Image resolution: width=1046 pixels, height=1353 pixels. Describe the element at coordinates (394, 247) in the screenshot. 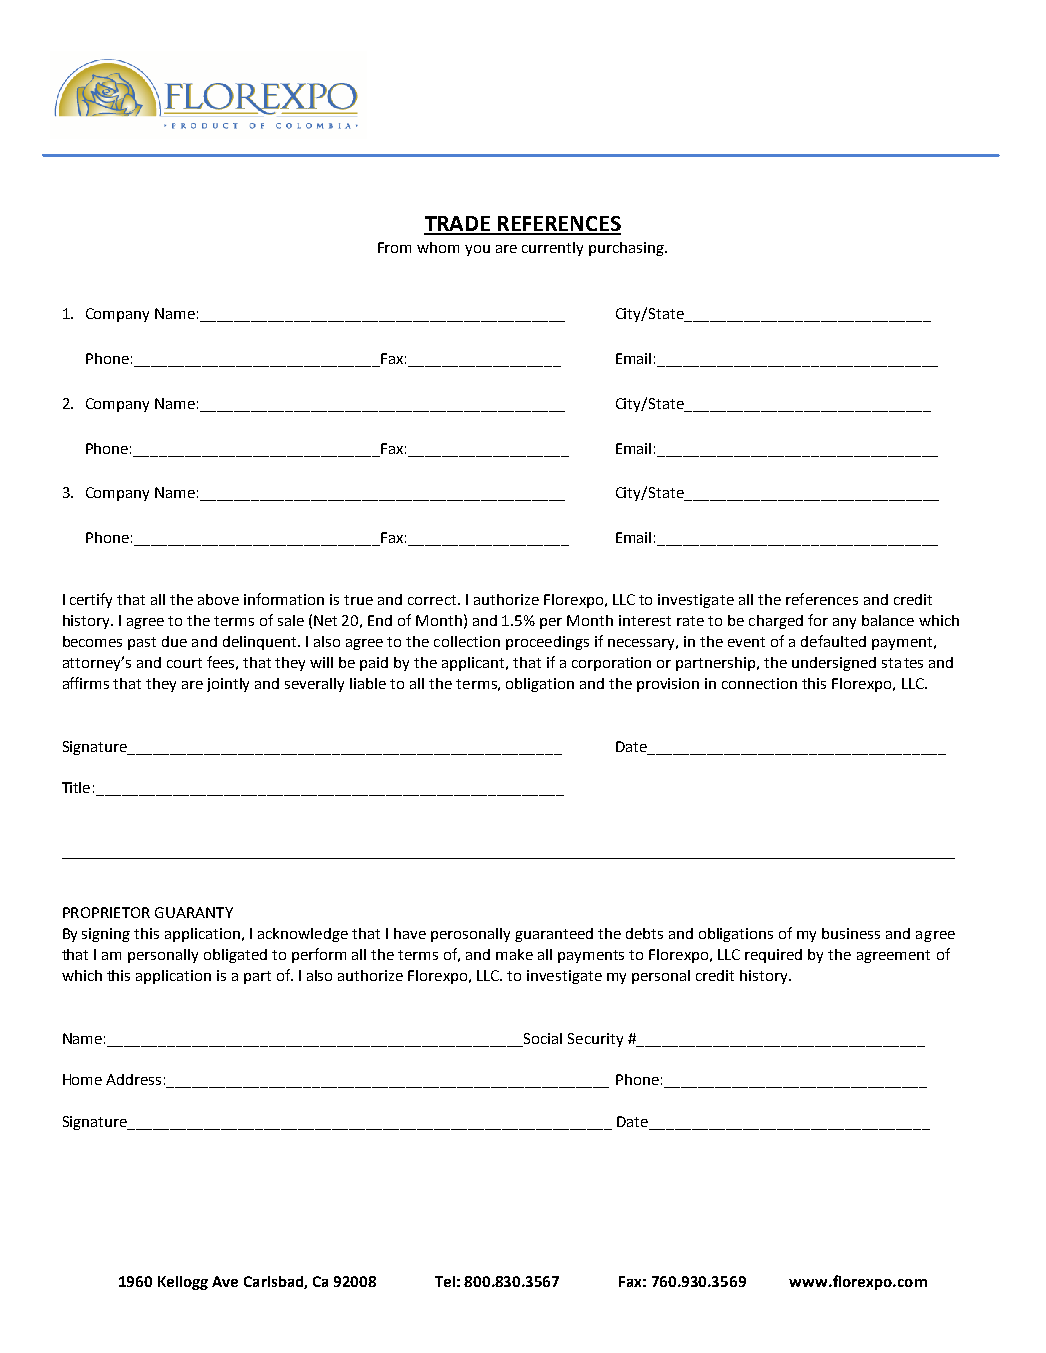

I see `From` at that location.
